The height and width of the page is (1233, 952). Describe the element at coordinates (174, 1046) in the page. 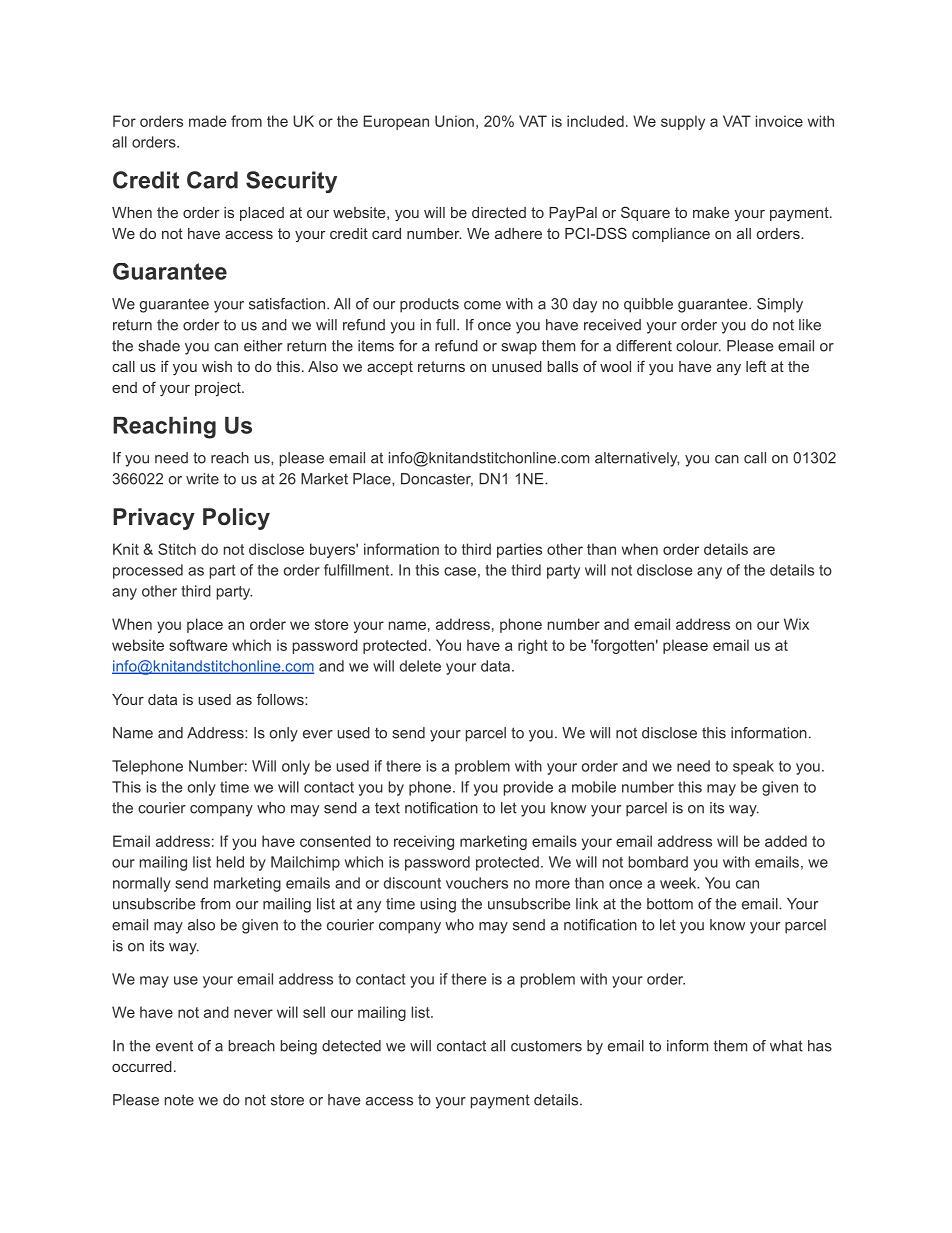

I see `event` at that location.
